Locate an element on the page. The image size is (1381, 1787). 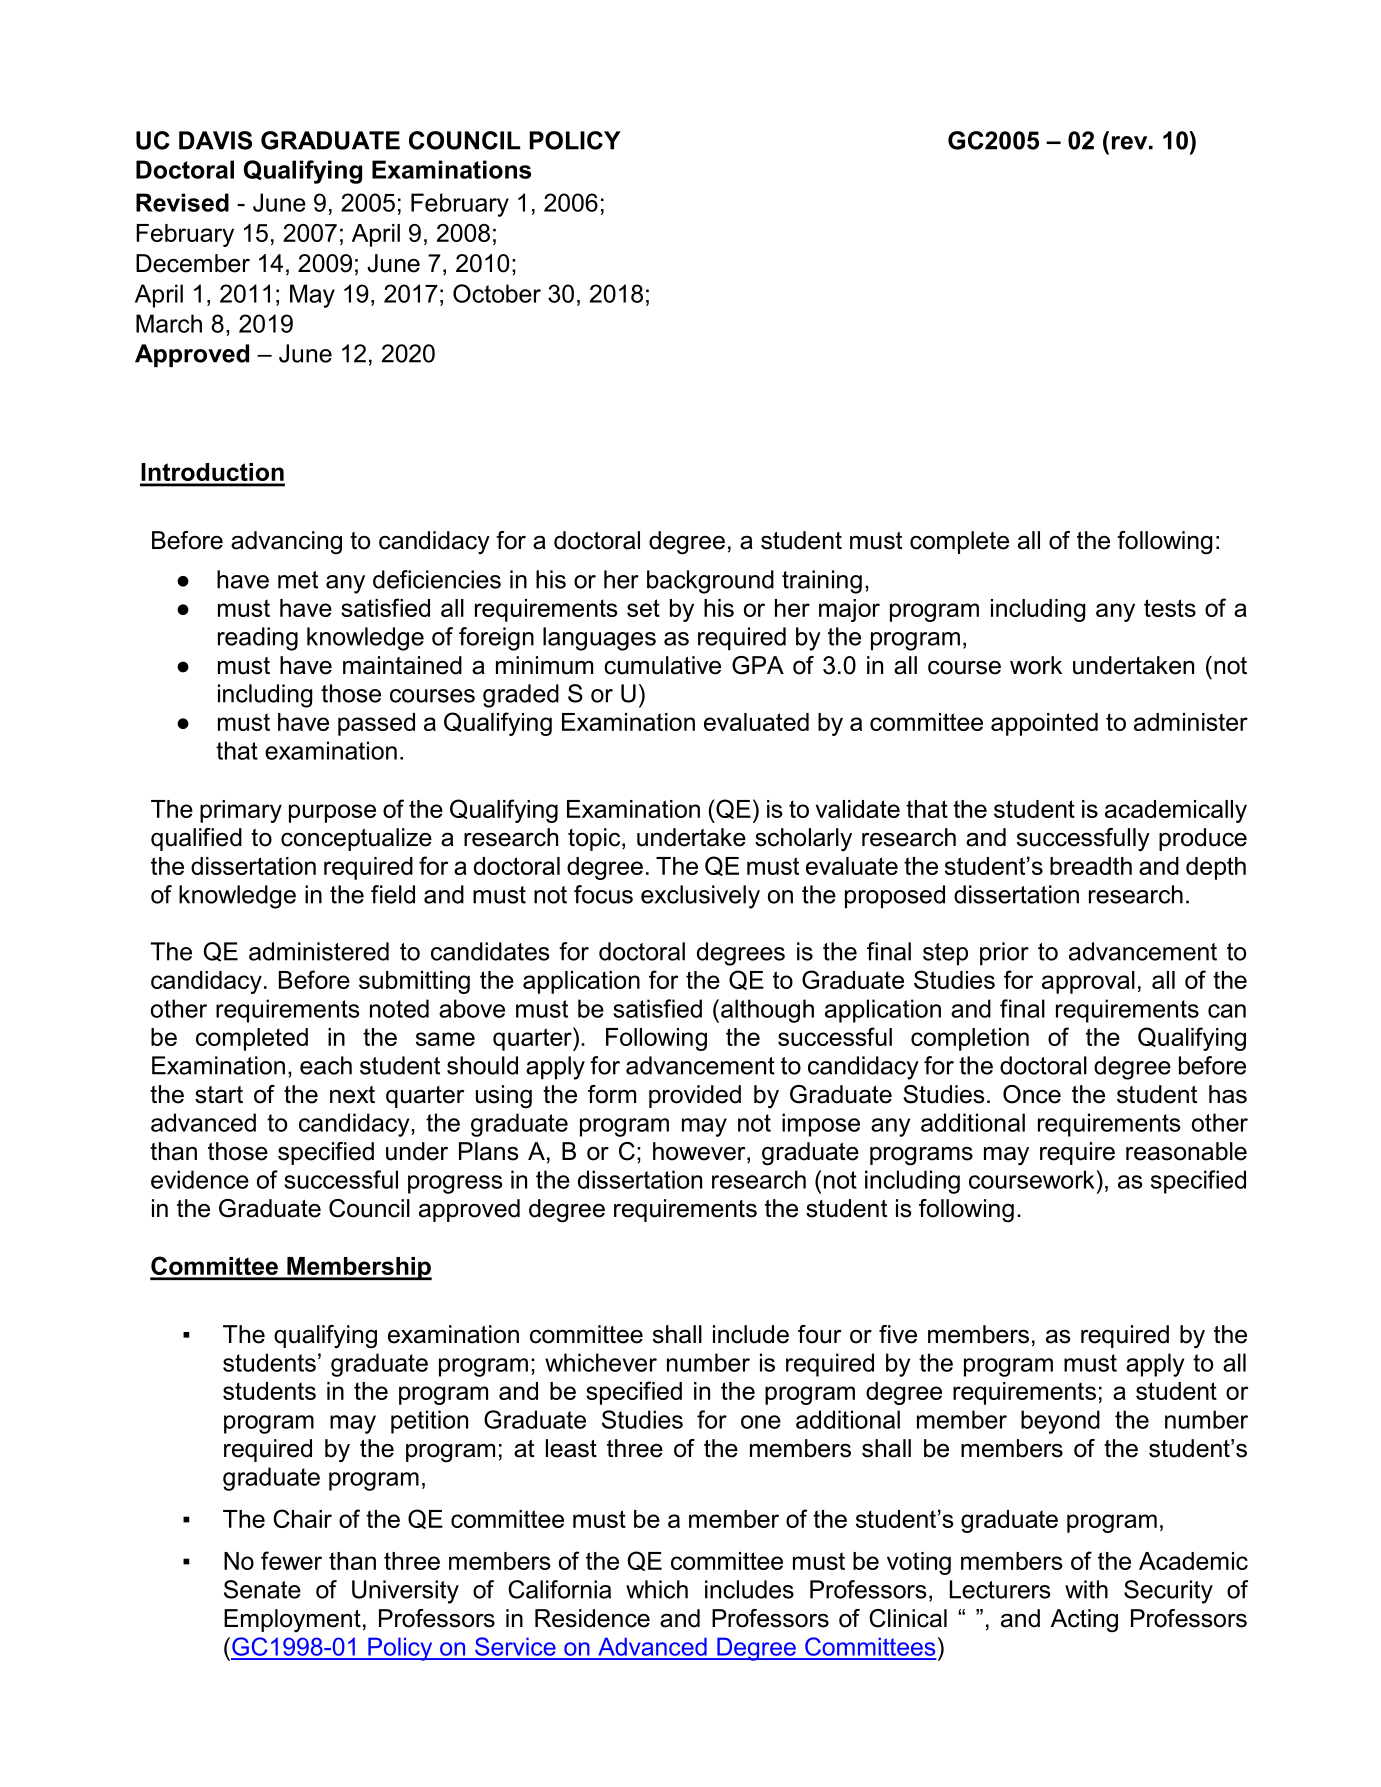
fewer is located at coordinates (291, 1560).
